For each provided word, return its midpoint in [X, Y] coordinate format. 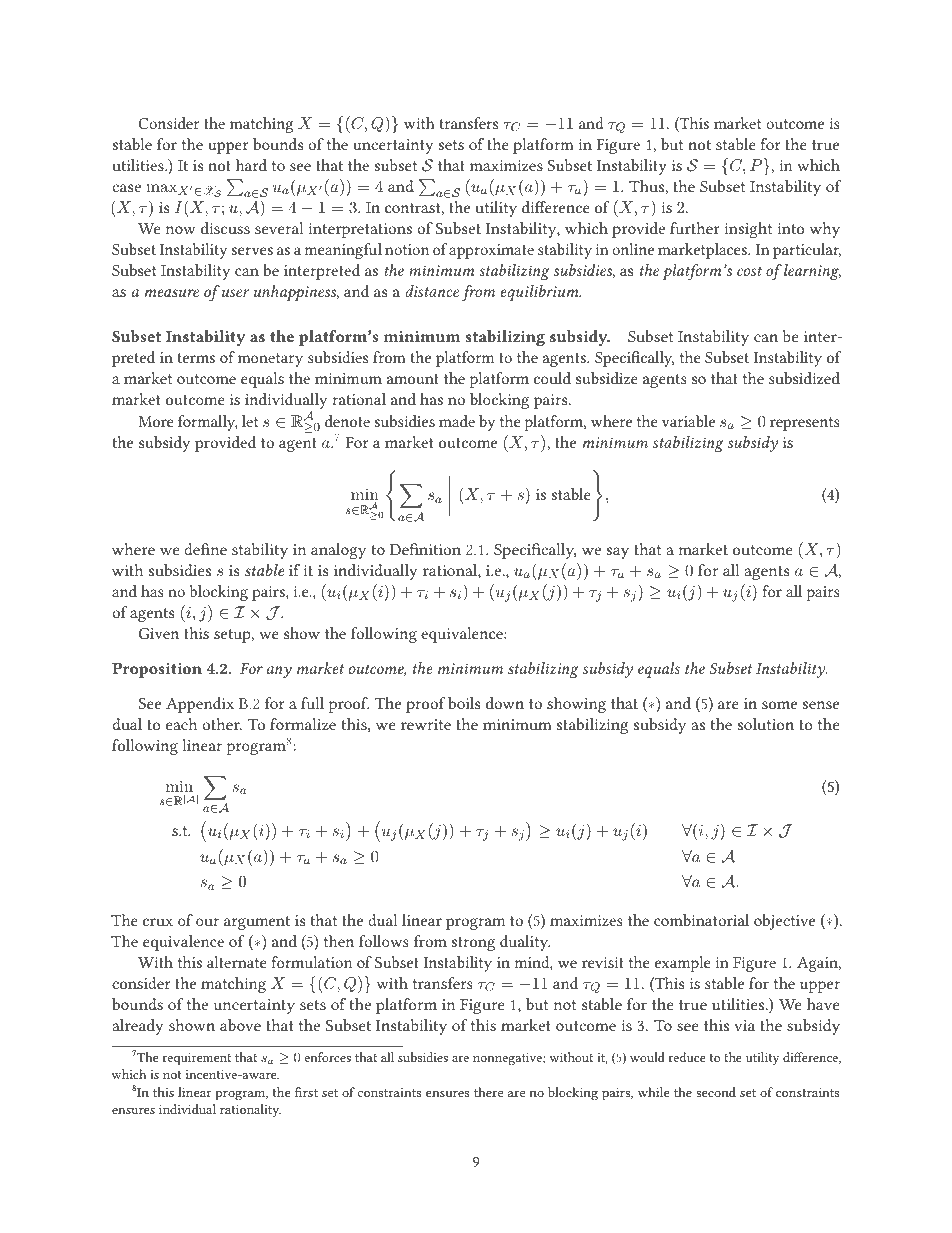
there [488, 1092]
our [207, 922]
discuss [225, 228]
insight [748, 230]
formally [208, 423]
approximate [491, 251]
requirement [197, 1059]
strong [473, 944]
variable [688, 421]
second [716, 1092]
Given [159, 633]
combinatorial [701, 920]
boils [464, 703]
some [779, 705]
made [457, 421]
